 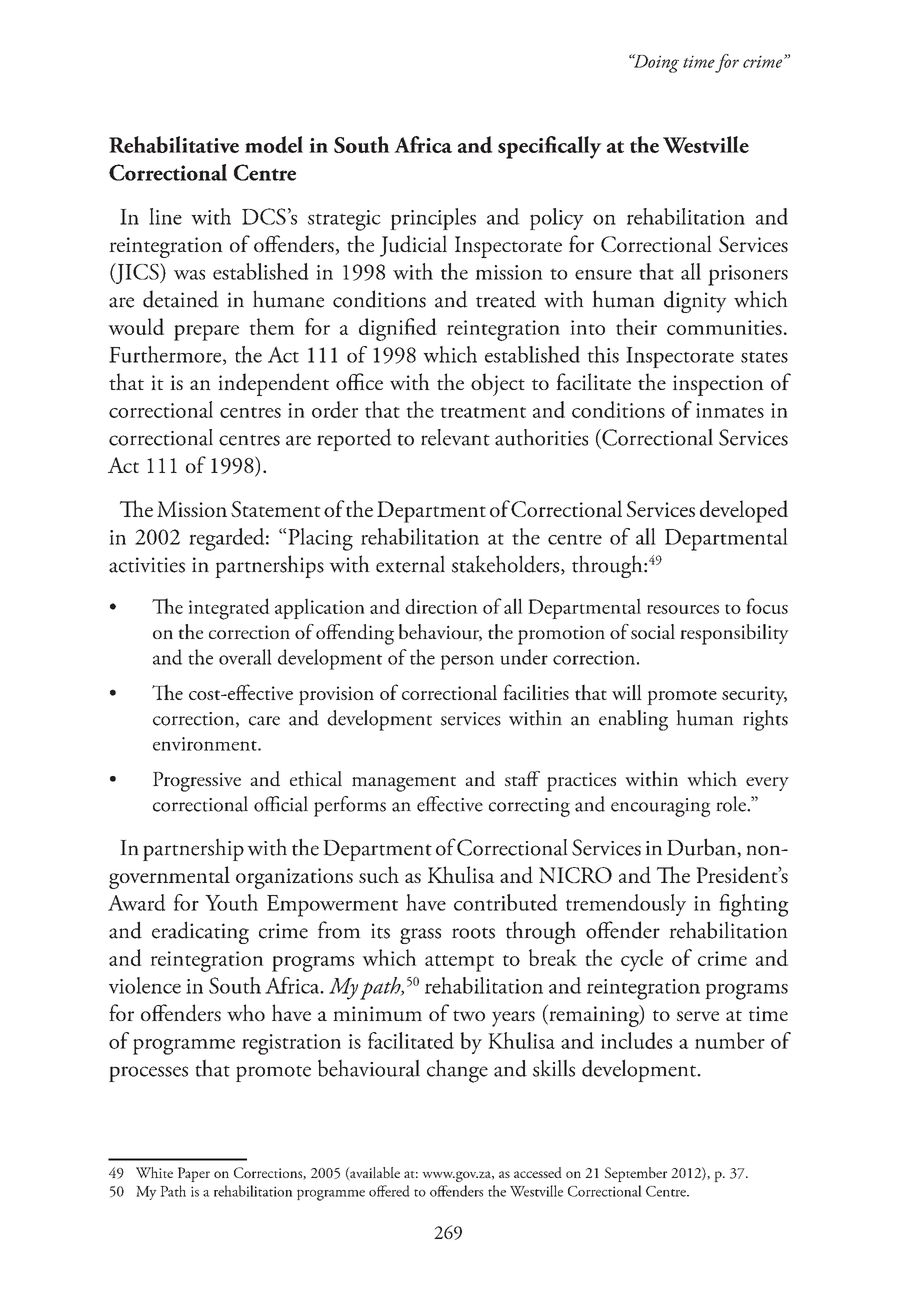 I want to click on September, so click(x=636, y=1174).
